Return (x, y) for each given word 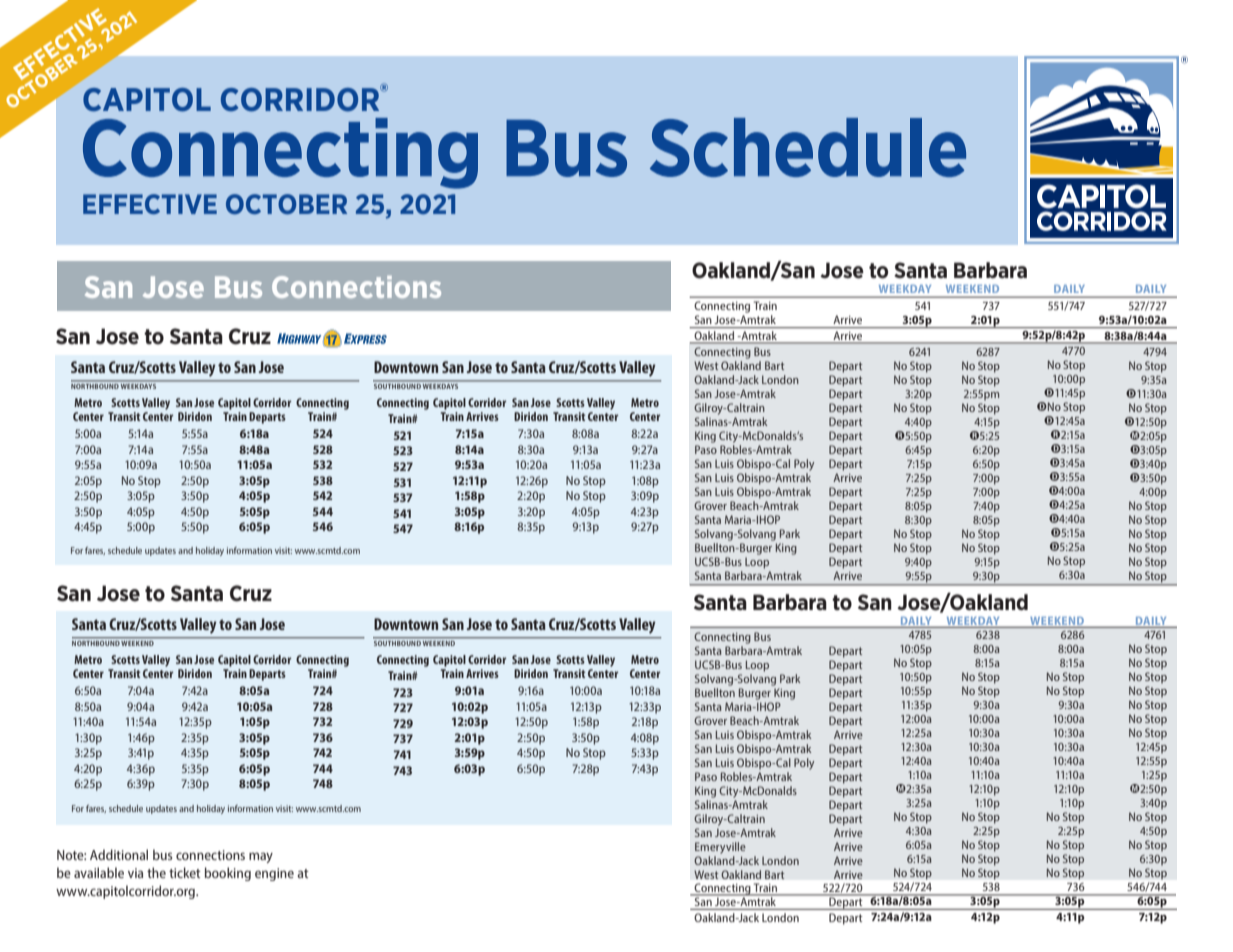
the (156, 872)
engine (274, 874)
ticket (185, 872)
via (135, 873)
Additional (119, 854)
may (261, 857)
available (99, 872)
